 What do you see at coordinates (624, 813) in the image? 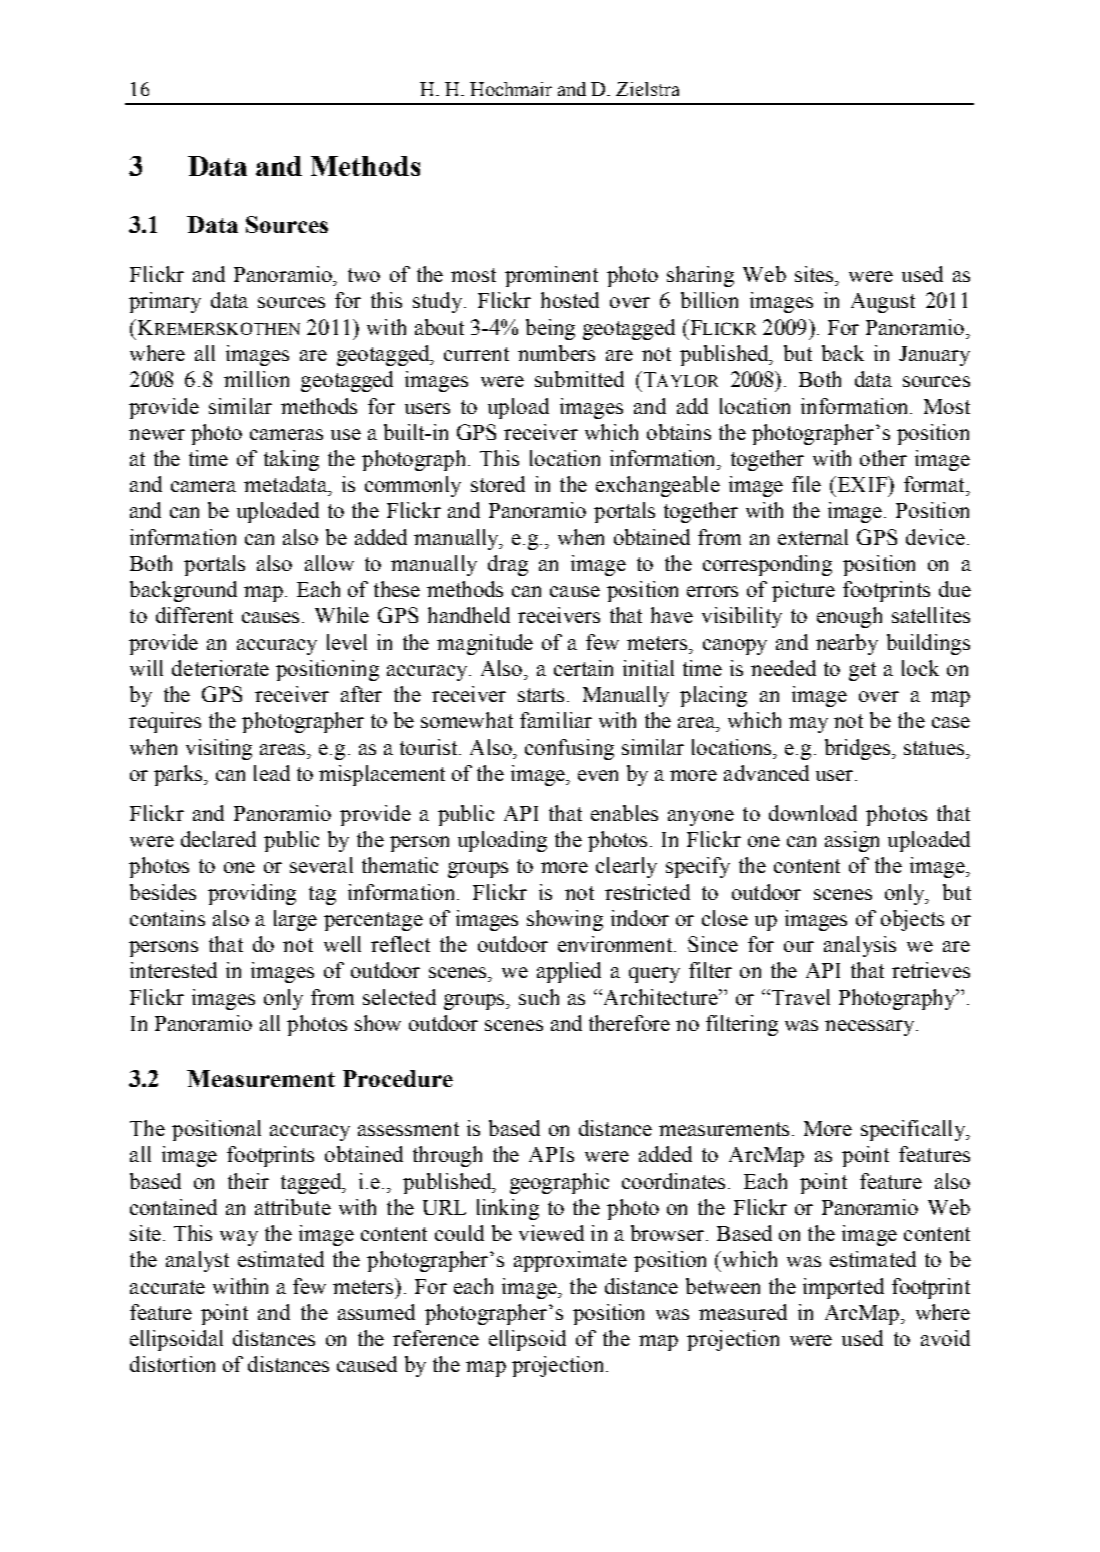
I see `enables` at bounding box center [624, 813].
